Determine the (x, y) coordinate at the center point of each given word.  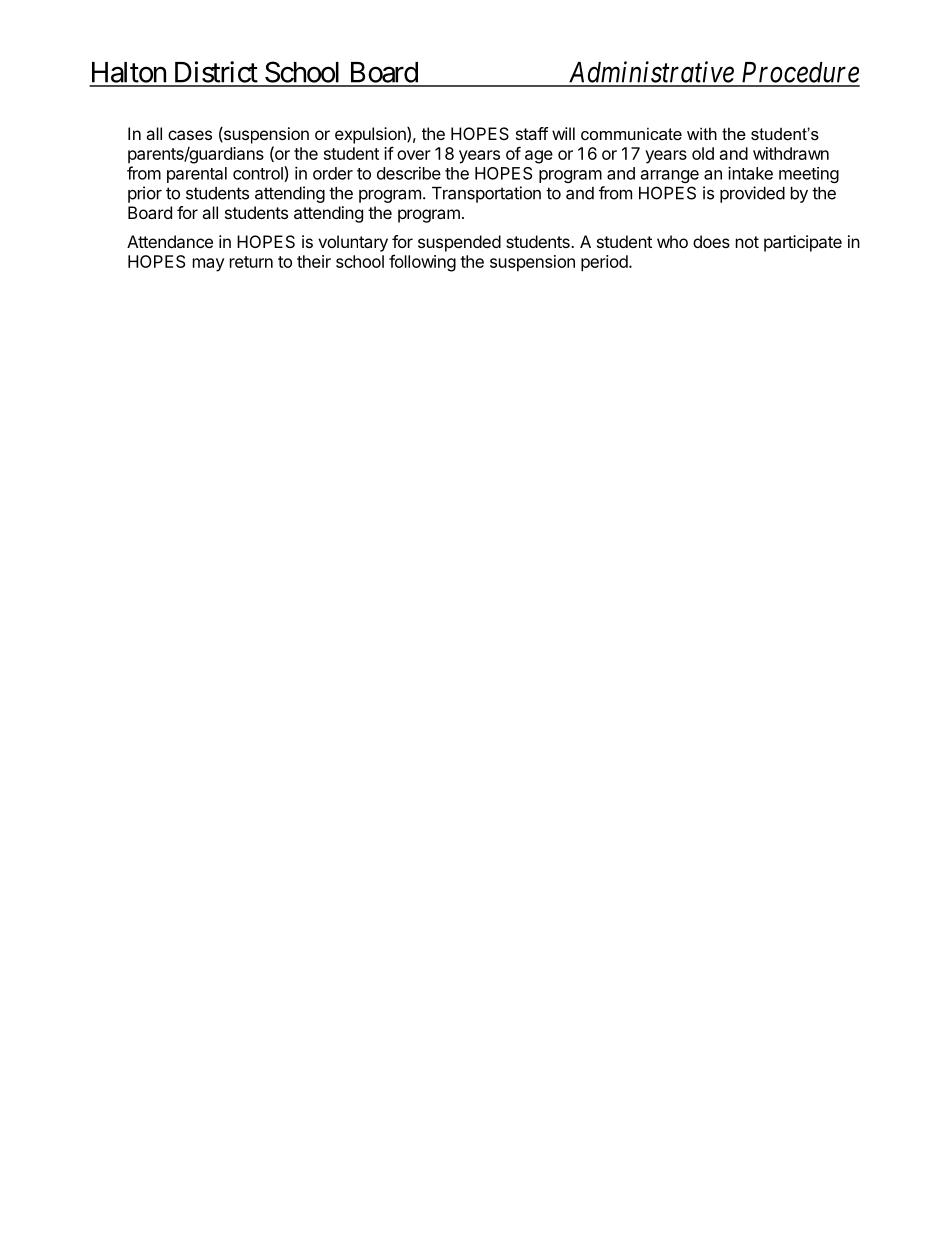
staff (532, 133)
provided (752, 194)
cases (190, 135)
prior (145, 194)
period (605, 263)
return (251, 262)
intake (750, 173)
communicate (631, 133)
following (422, 263)
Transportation (486, 194)
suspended (459, 243)
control (259, 174)
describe (409, 173)
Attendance (170, 241)
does (711, 241)
